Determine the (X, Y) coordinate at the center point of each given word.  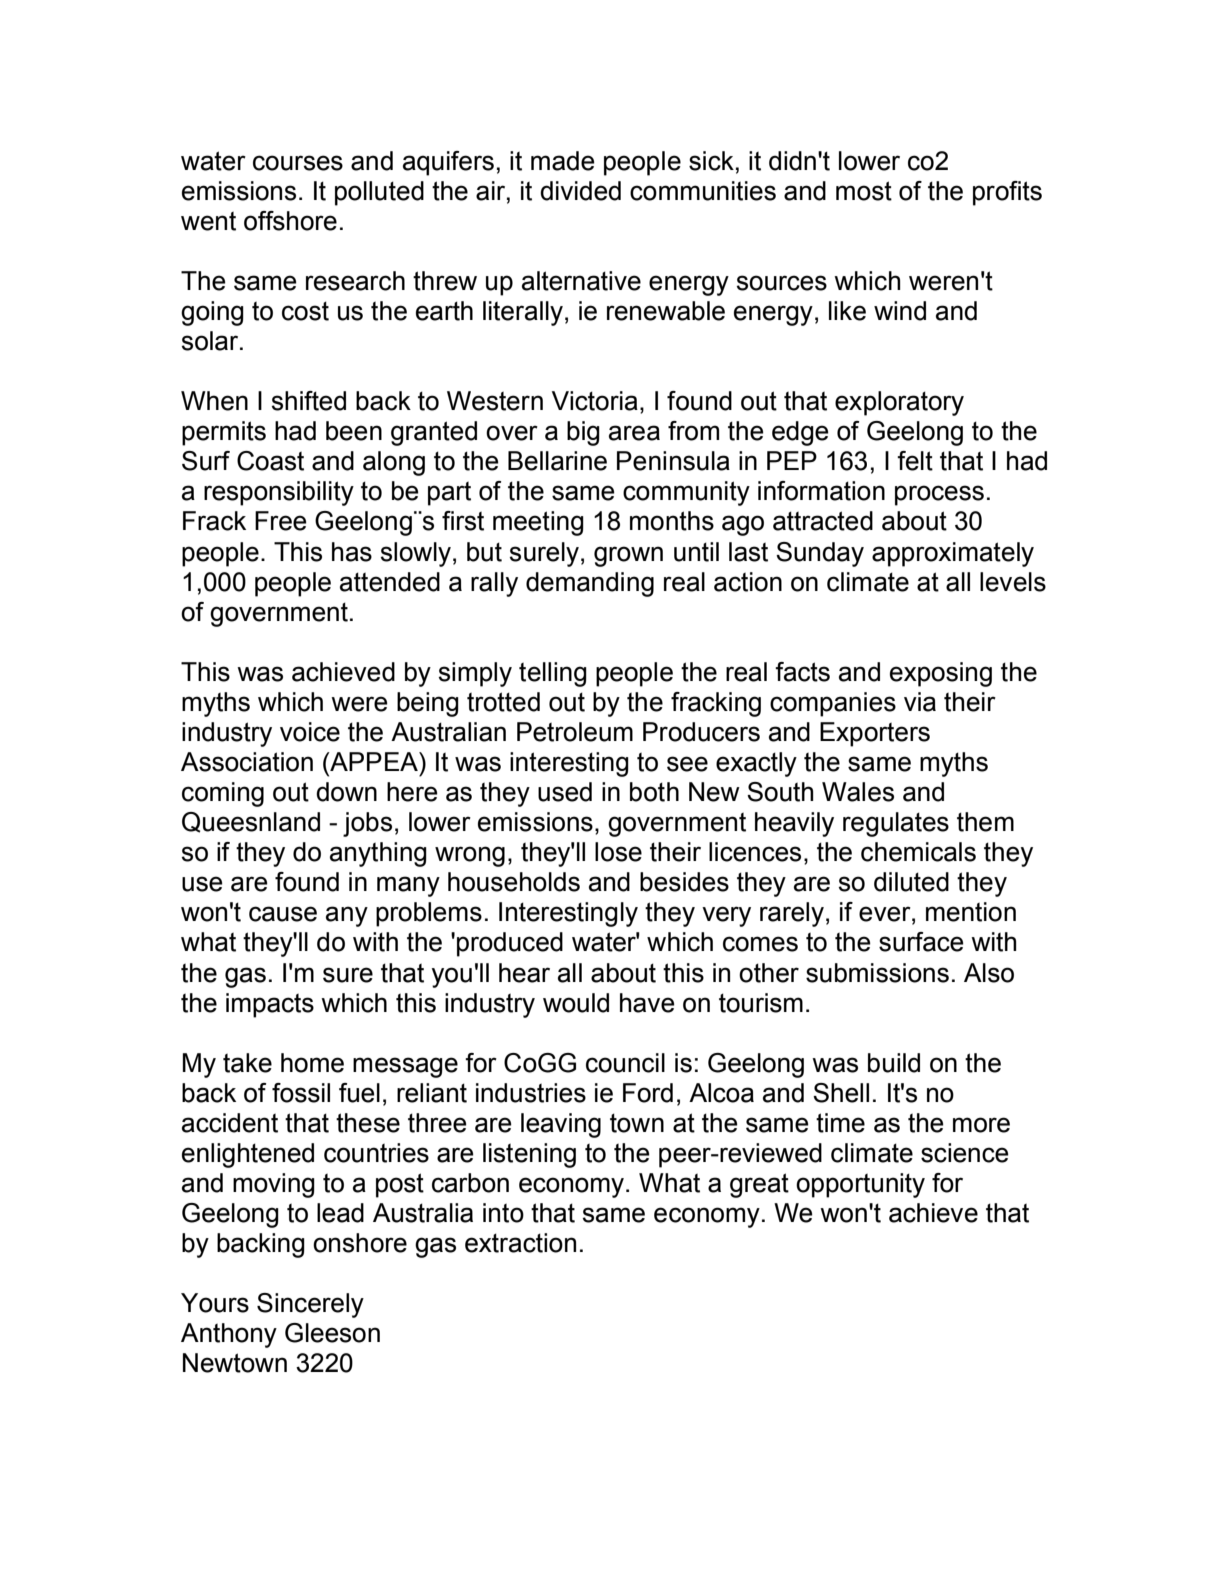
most (864, 191)
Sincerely (310, 1305)
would (576, 1003)
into (503, 1213)
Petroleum (575, 732)
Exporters (875, 734)
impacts (270, 1005)
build (894, 1063)
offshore (290, 221)
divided (580, 191)
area (634, 433)
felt (915, 461)
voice (310, 732)
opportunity (860, 1185)
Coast (270, 461)
